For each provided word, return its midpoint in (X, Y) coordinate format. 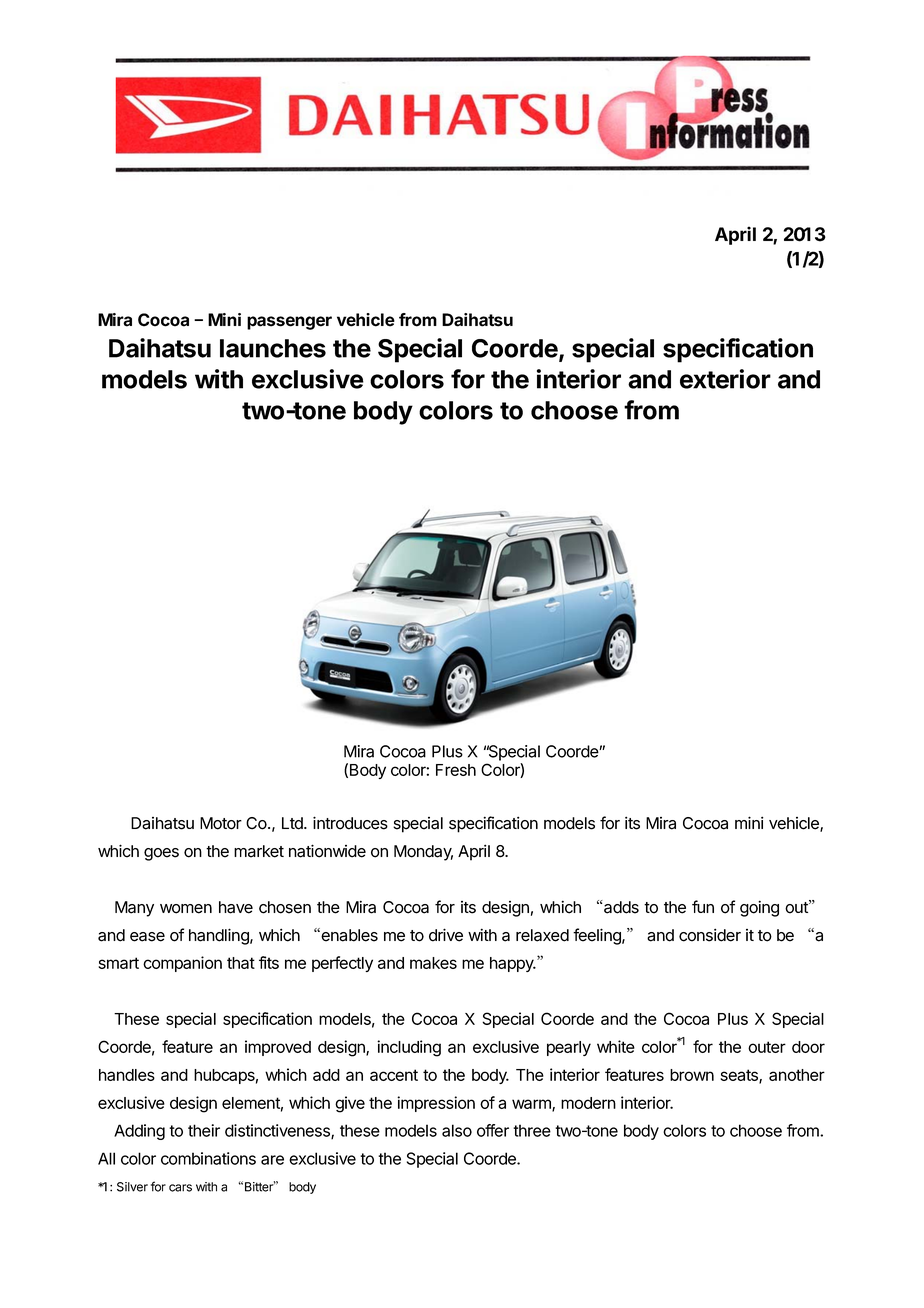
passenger (289, 323)
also (457, 1130)
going (759, 908)
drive (446, 935)
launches (273, 348)
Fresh (456, 770)
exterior (725, 379)
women (186, 909)
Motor (221, 823)
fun (703, 906)
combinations (208, 1158)
